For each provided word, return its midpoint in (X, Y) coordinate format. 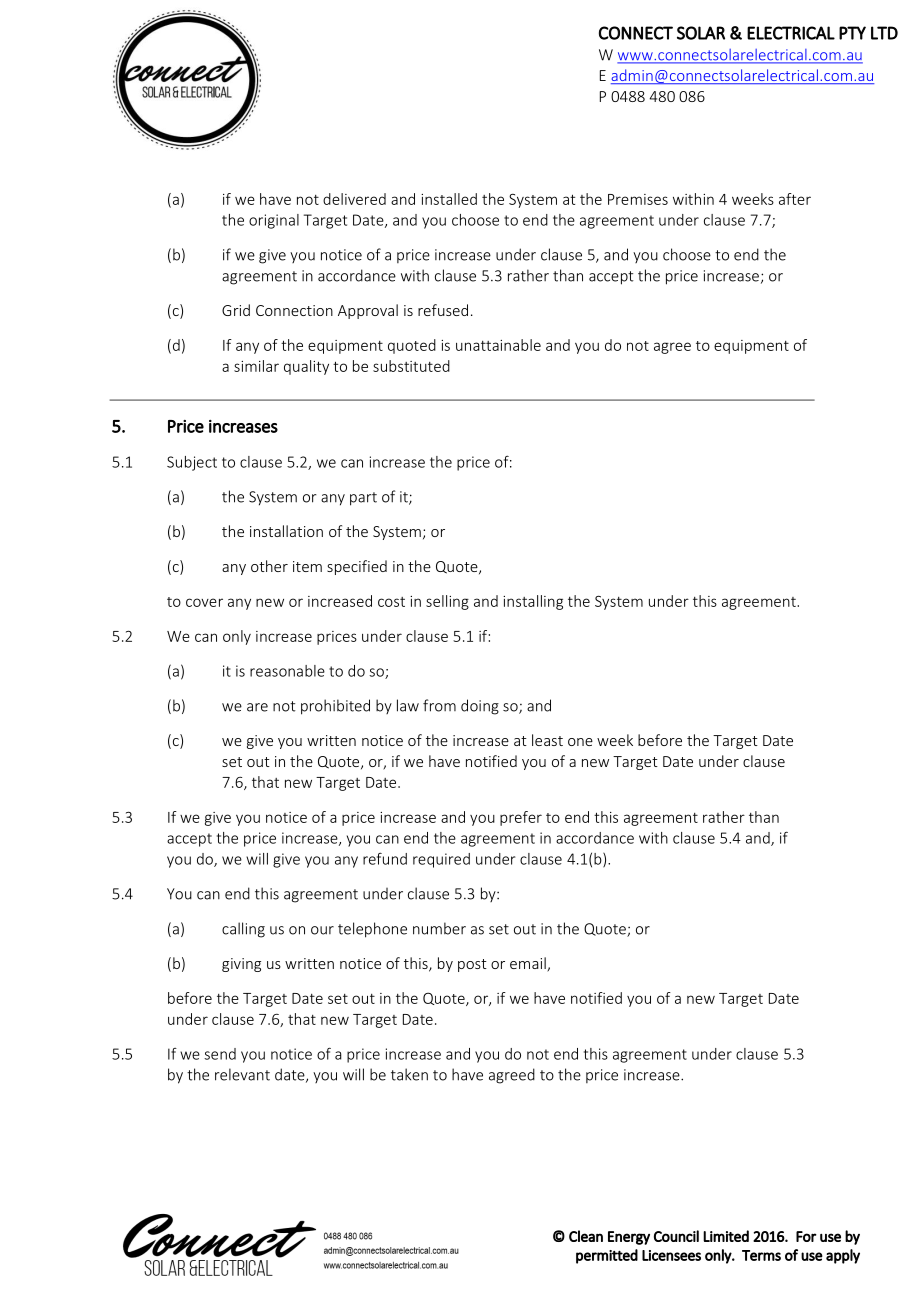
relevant (242, 1074)
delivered (354, 199)
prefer (521, 818)
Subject (192, 463)
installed (449, 199)
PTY (852, 33)
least (547, 740)
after (795, 199)
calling (243, 930)
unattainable (498, 345)
